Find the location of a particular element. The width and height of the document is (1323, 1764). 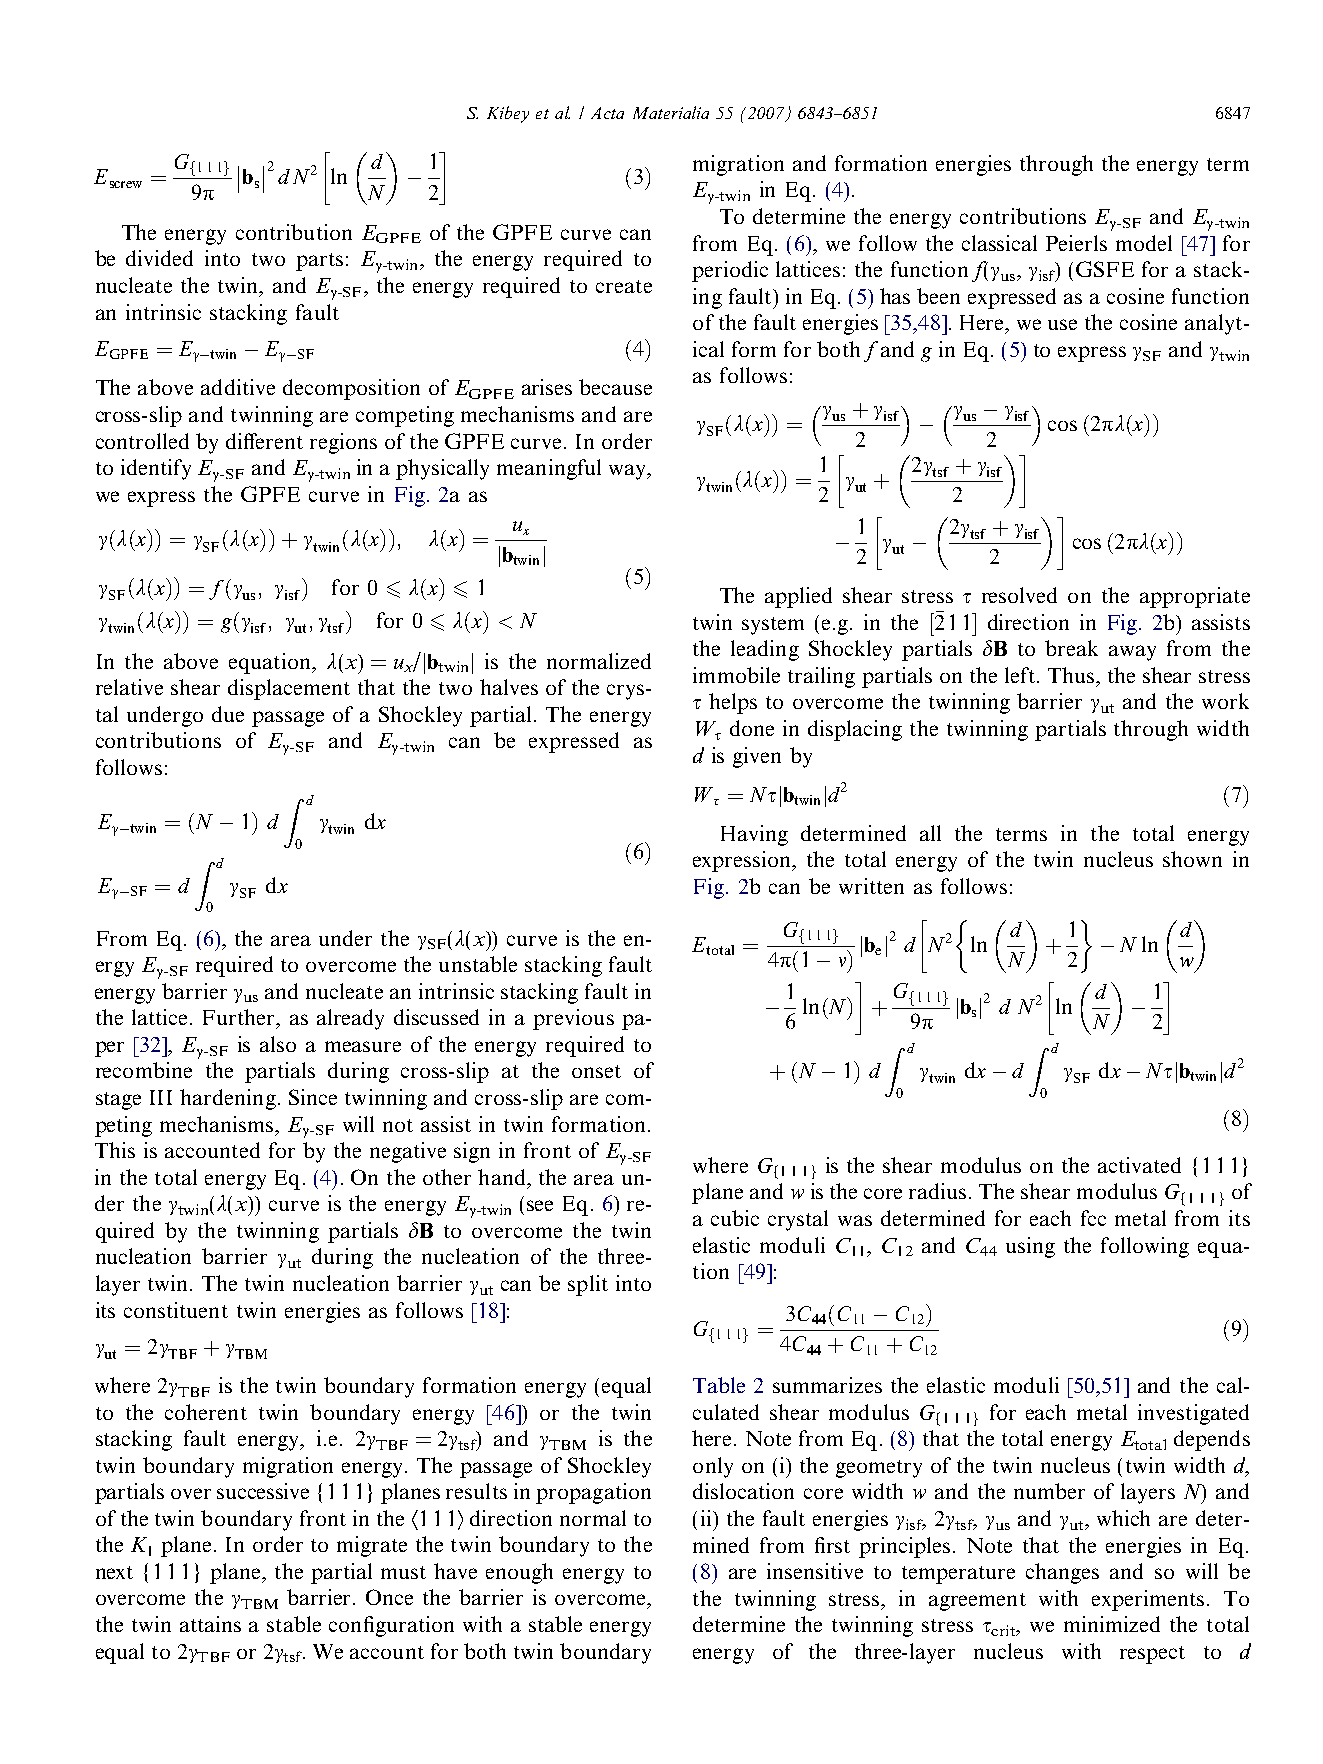

insensitive is located at coordinates (815, 1571).
